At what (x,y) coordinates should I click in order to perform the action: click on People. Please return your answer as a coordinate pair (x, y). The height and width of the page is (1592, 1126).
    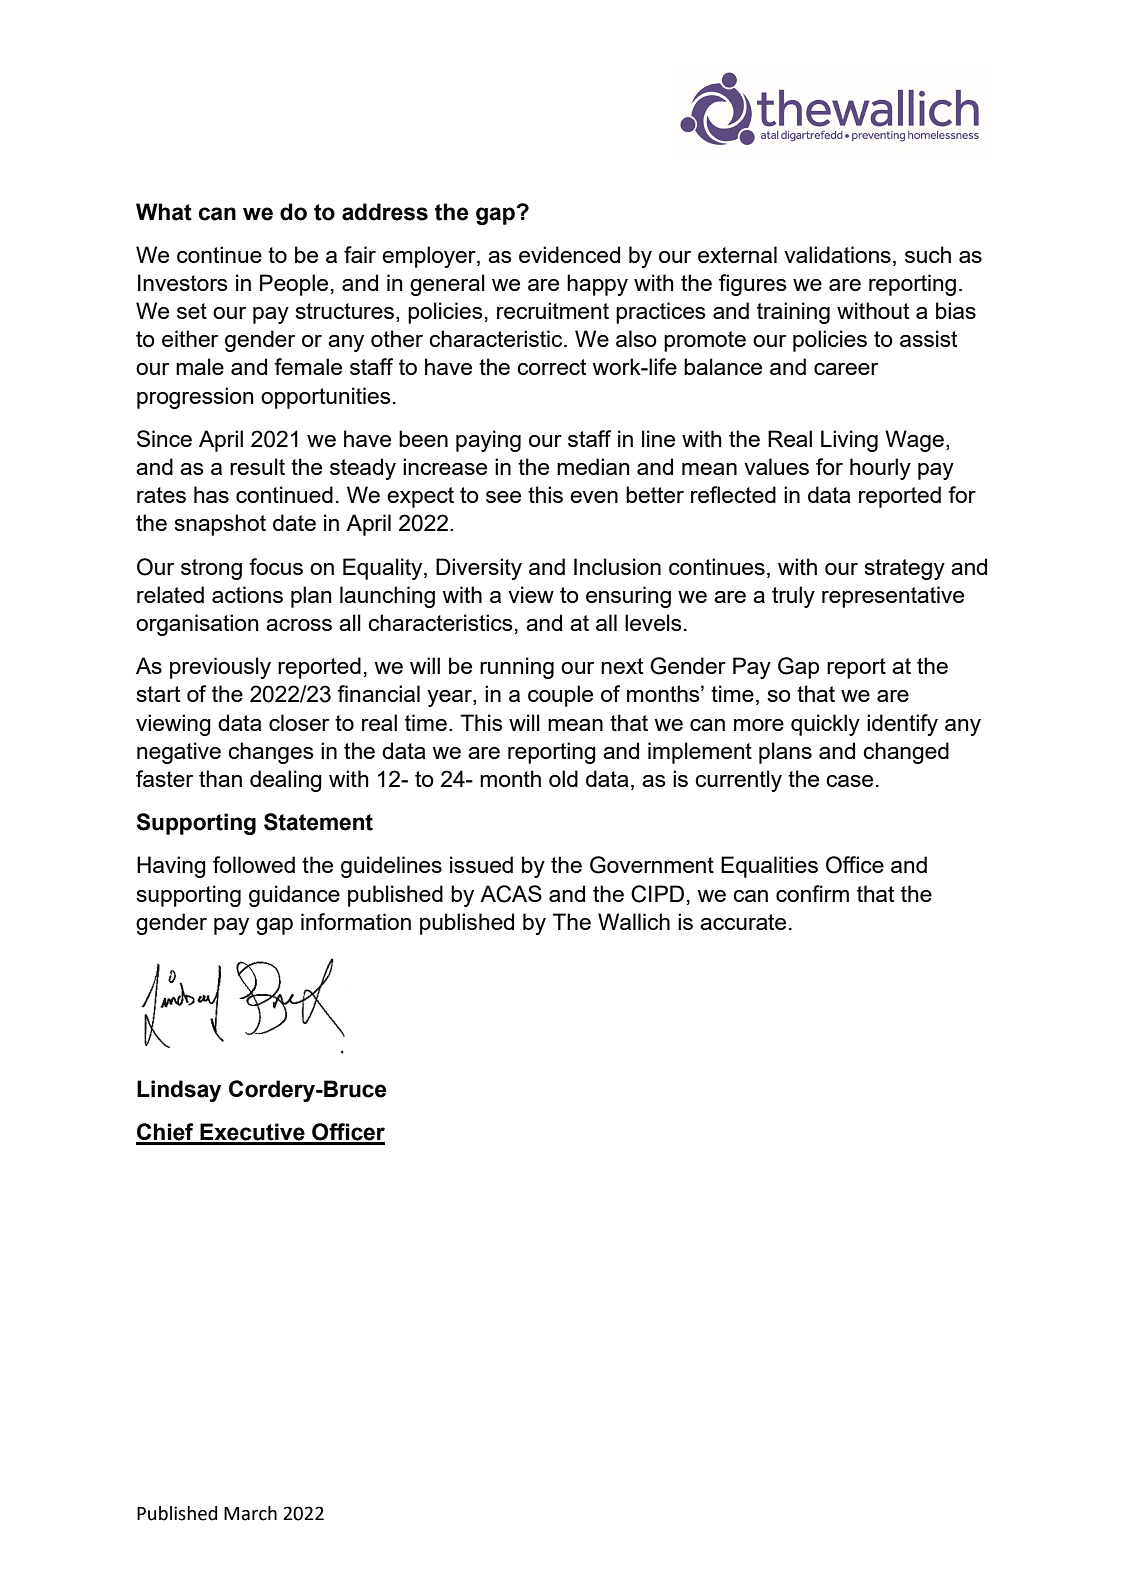
    Looking at the image, I should click on (294, 285).
